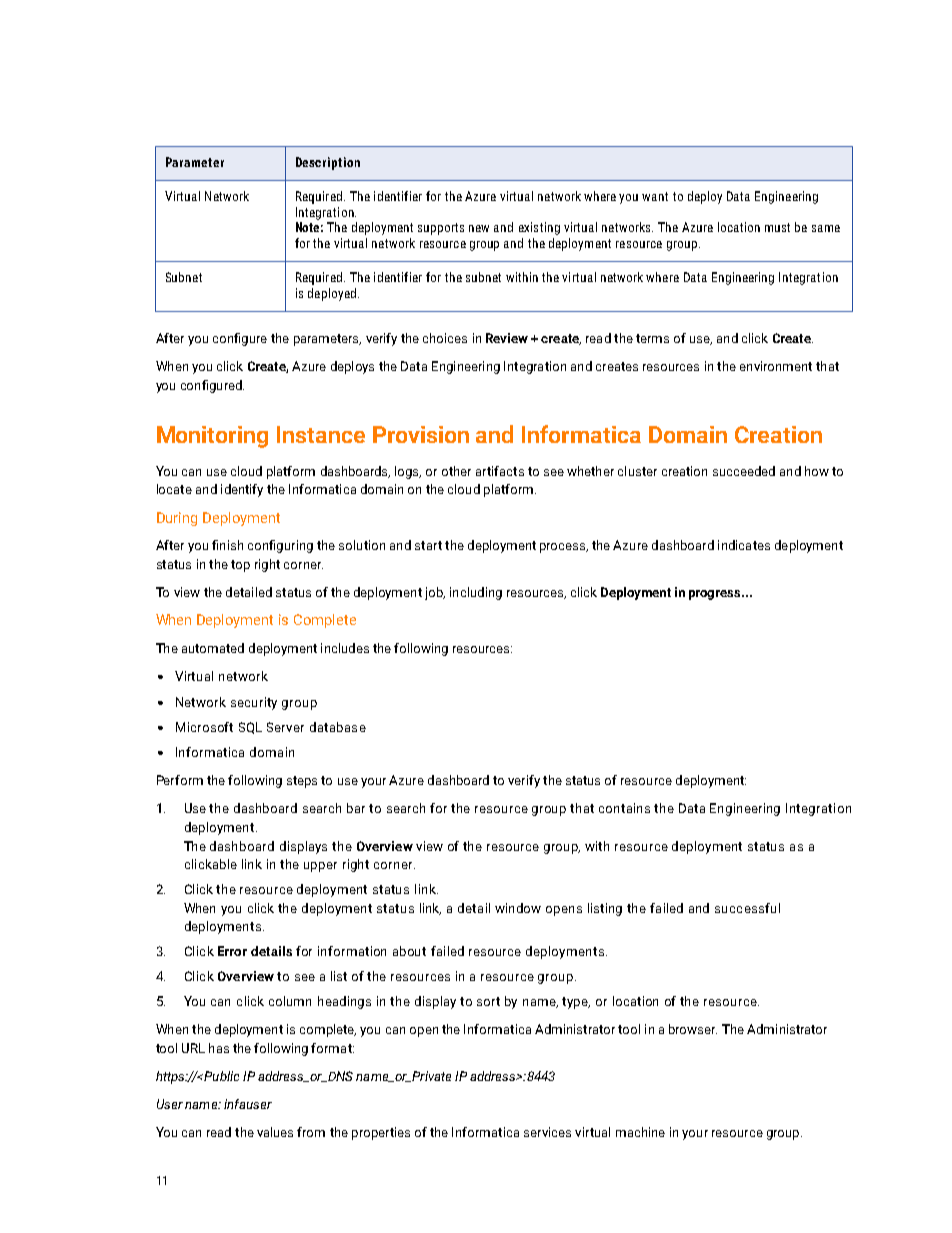 This screenshot has height=1233, width=952. I want to click on progress, so click(716, 595).
